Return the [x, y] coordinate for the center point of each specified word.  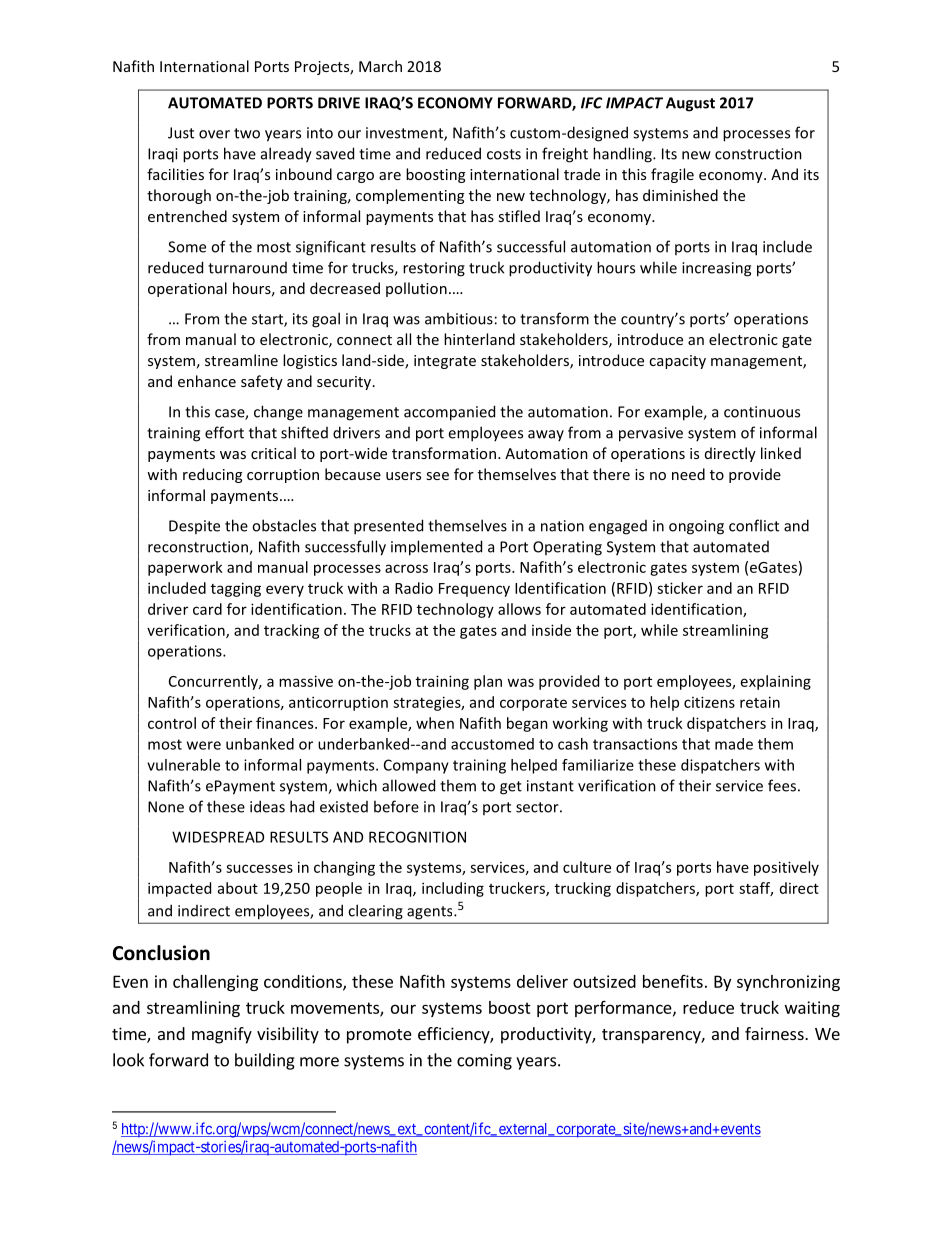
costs [504, 154]
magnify [222, 1035]
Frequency [474, 590]
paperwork [185, 568]
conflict [754, 525]
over [214, 134]
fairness [775, 1033]
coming [484, 1062]
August [690, 104]
